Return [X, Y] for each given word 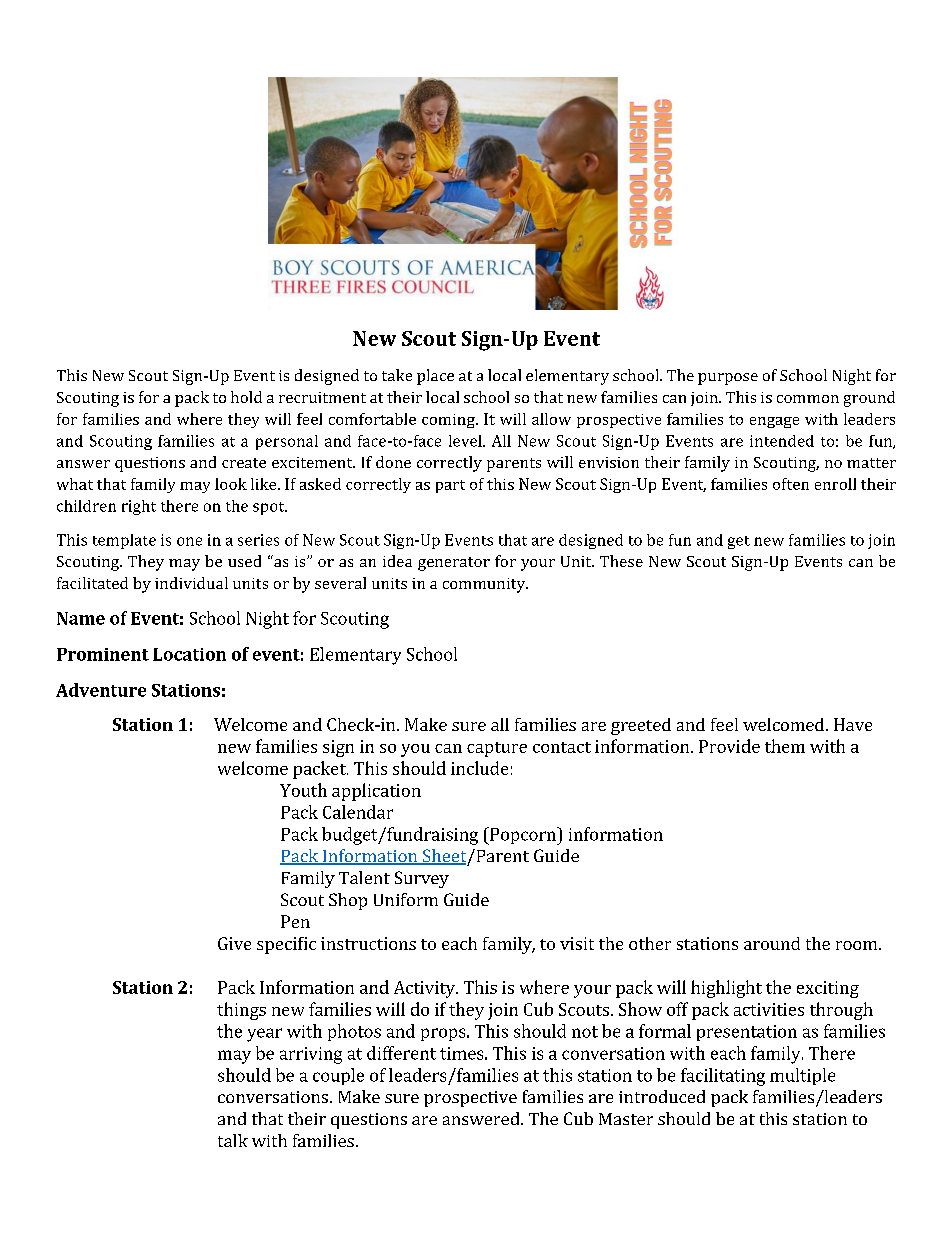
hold [246, 397]
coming [449, 421]
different [401, 1053]
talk [233, 1140]
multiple [802, 1076]
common [808, 399]
